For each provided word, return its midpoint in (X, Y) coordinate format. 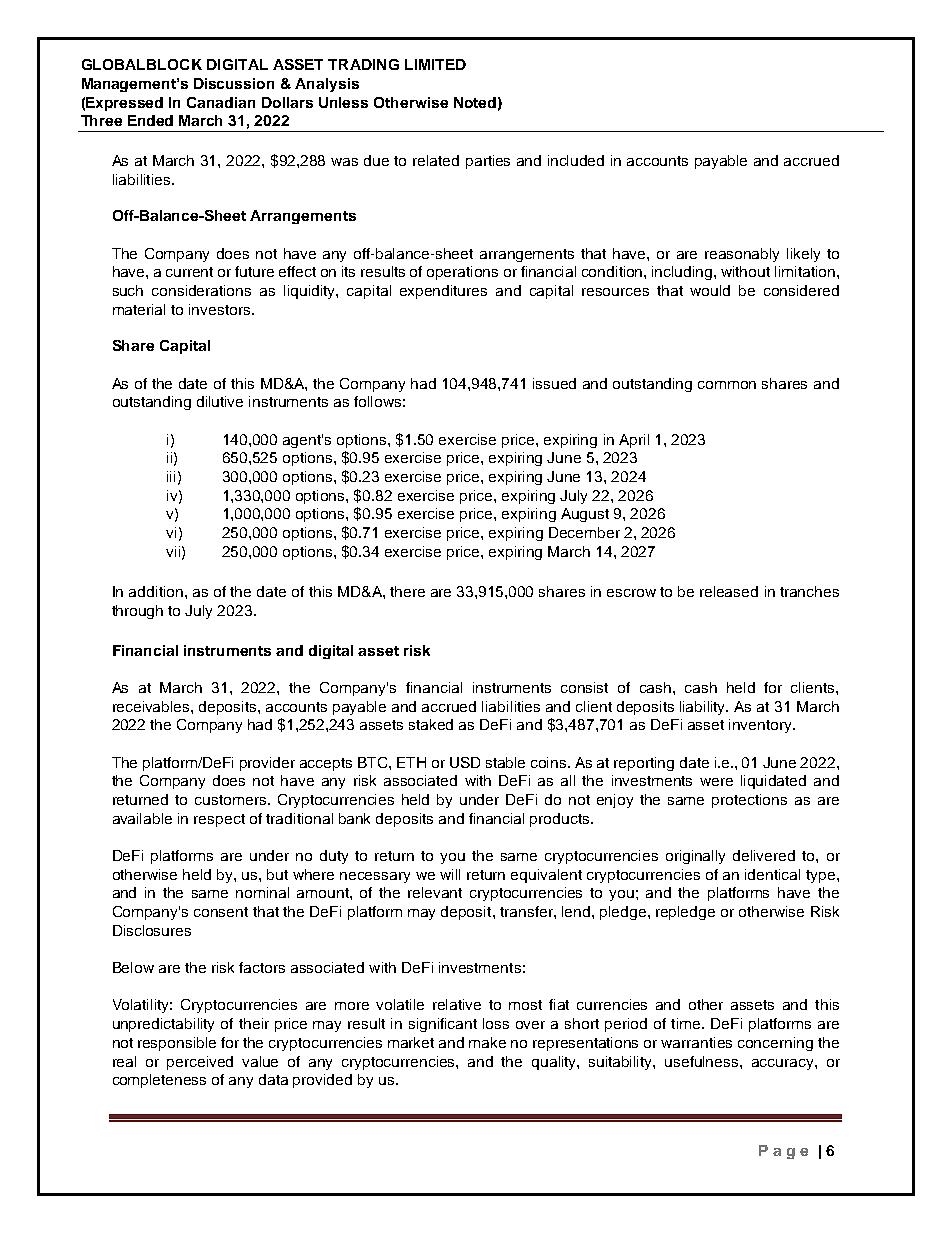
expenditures (443, 292)
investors (221, 309)
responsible (177, 1044)
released (729, 591)
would (710, 290)
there (407, 591)
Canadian (221, 102)
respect (219, 820)
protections (749, 801)
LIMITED (435, 64)
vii (173, 551)
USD (465, 762)
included (576, 160)
